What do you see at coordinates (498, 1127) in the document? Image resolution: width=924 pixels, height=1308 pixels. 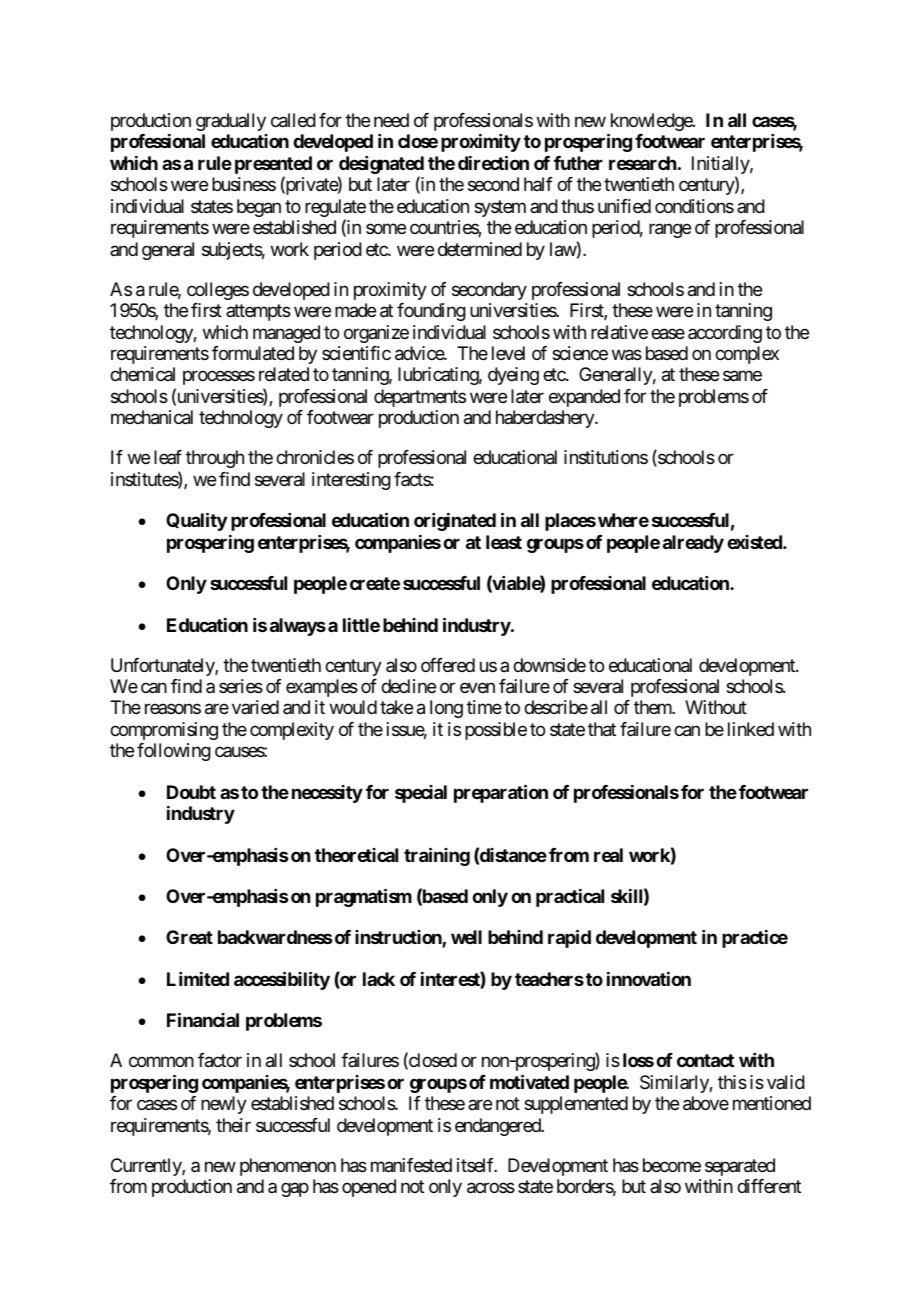 I see `endangered` at bounding box center [498, 1127].
